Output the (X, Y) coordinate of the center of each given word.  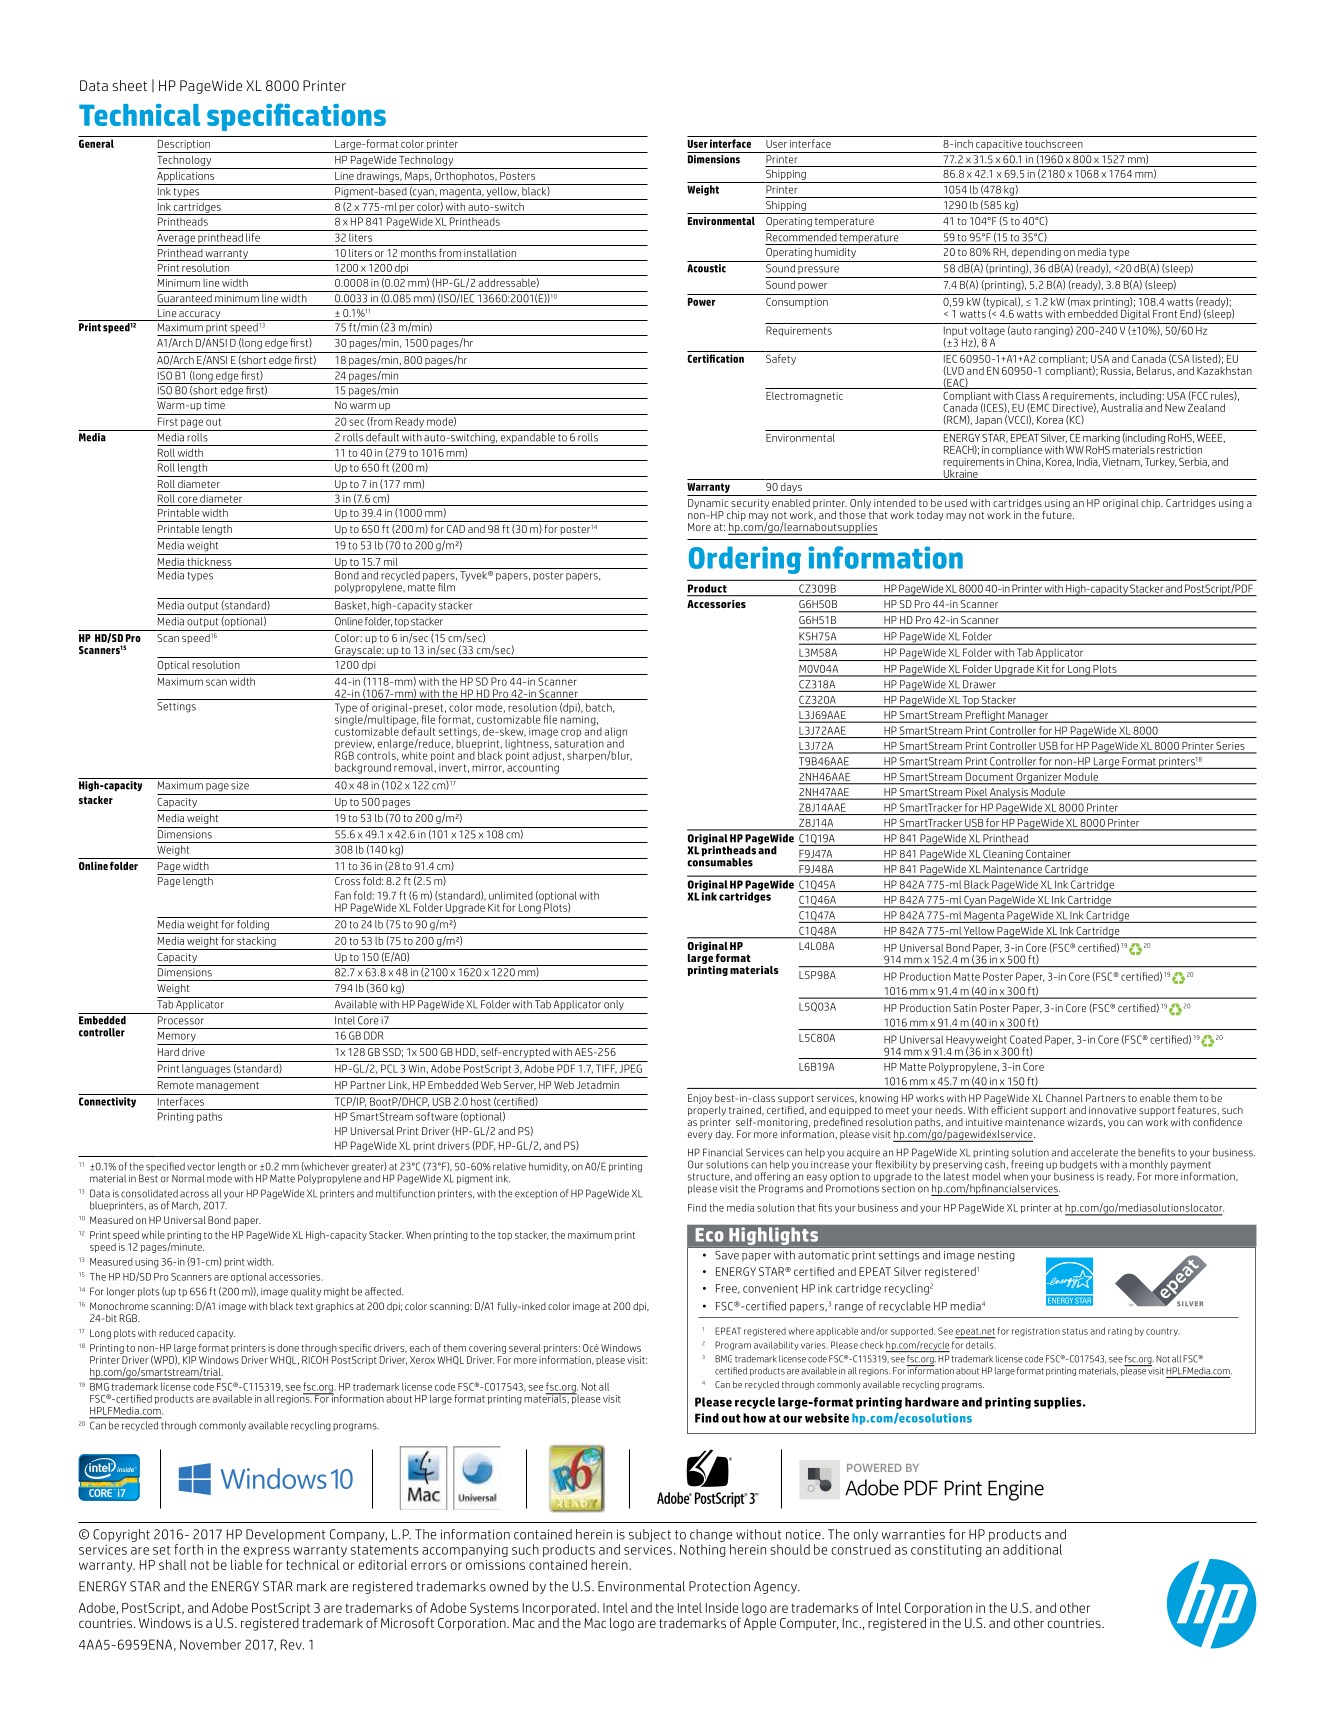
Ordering (745, 560)
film (447, 586)
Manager (1028, 717)
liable (246, 1564)
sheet (129, 85)
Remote (176, 1085)
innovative (1112, 1110)
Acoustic (706, 268)
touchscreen (1054, 144)
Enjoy (700, 1099)
